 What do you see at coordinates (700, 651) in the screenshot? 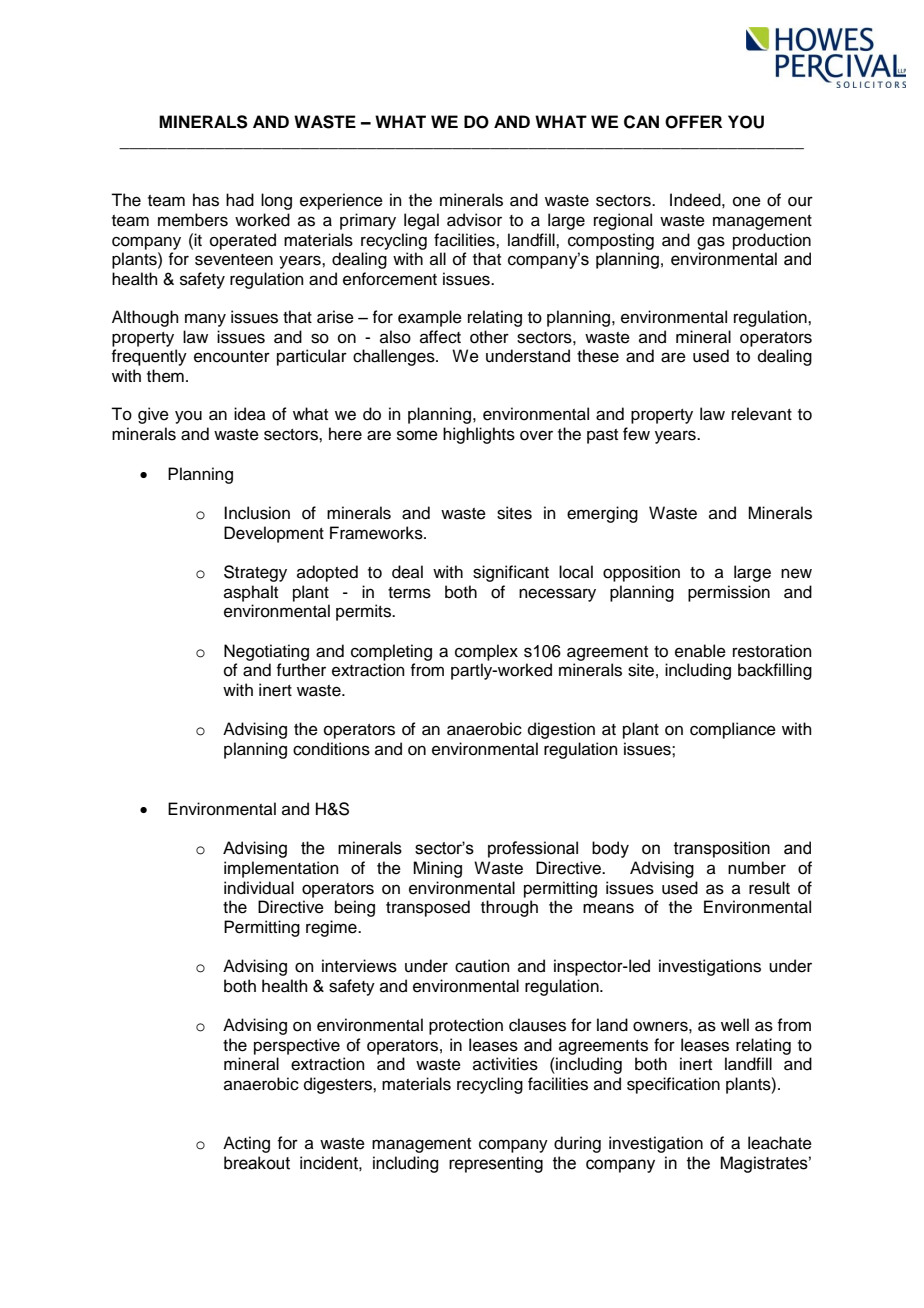
I see `enable` at bounding box center [700, 651].
